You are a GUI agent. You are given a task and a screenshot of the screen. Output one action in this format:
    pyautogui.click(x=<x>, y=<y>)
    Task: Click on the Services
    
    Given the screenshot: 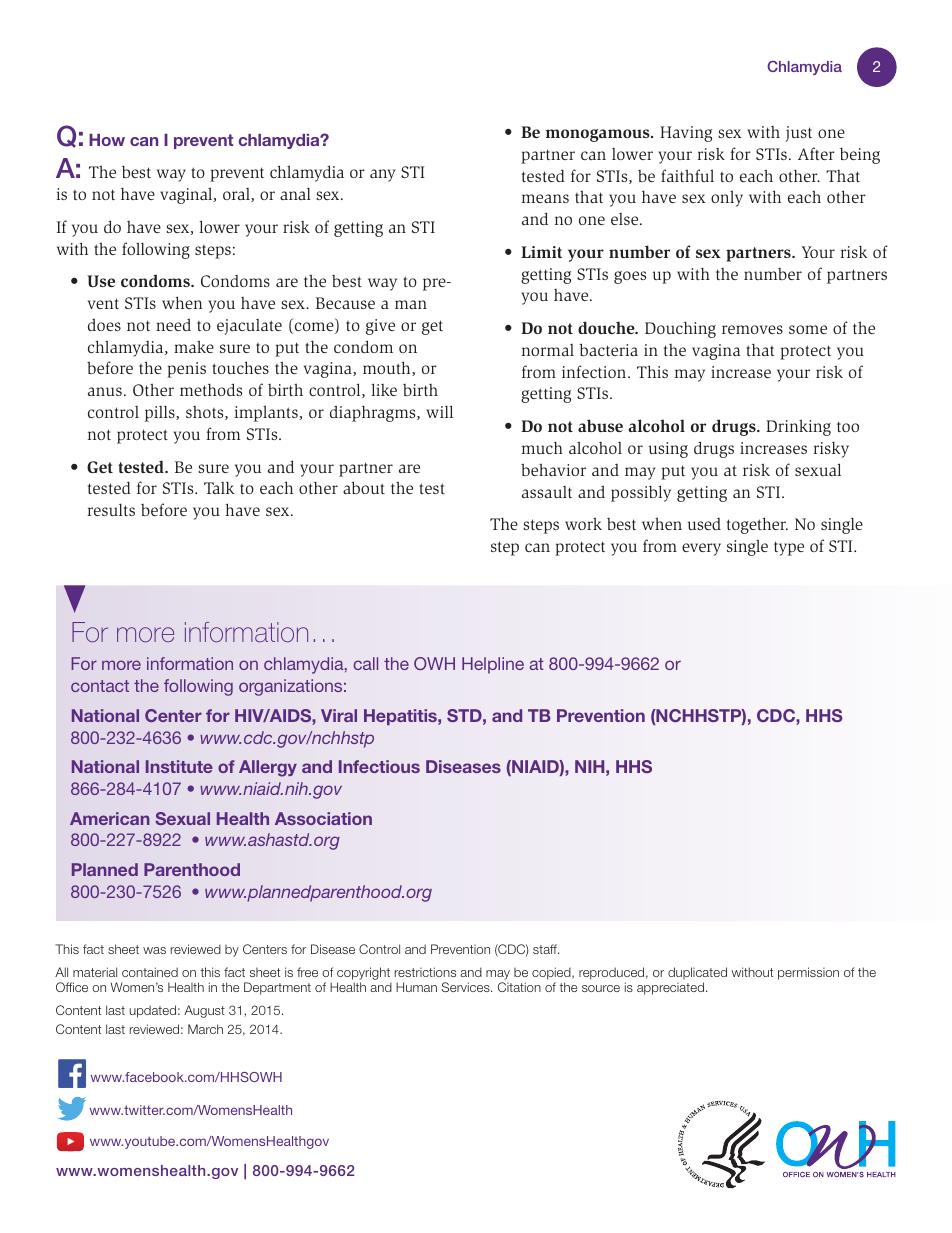 What is the action you would take?
    pyautogui.click(x=467, y=987)
